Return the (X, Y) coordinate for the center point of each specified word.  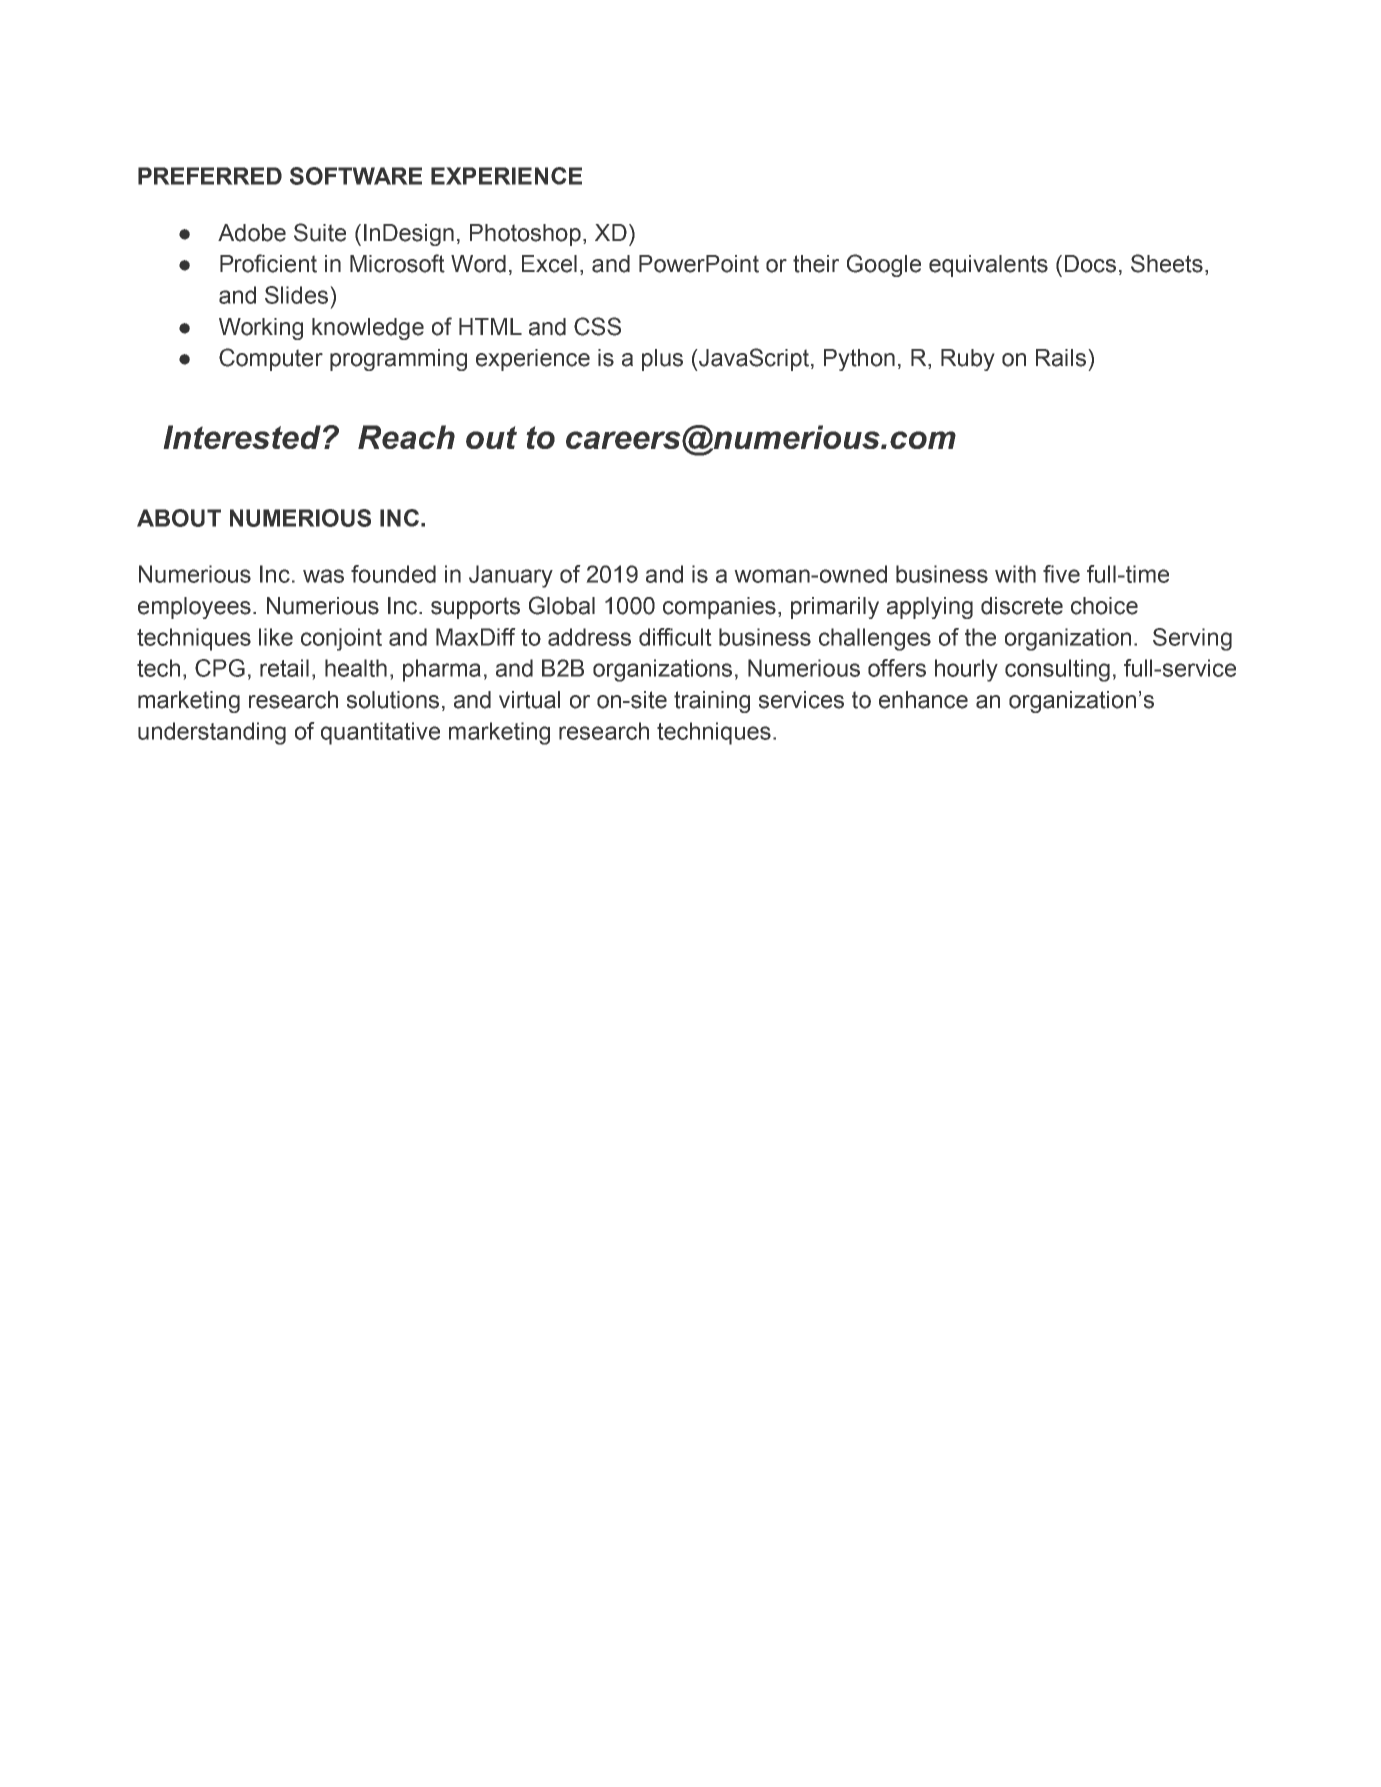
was (323, 576)
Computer (271, 359)
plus (662, 360)
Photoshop (525, 235)
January (511, 576)
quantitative (380, 733)
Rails (1061, 358)
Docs (1090, 264)
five (1061, 574)
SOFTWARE (356, 176)
